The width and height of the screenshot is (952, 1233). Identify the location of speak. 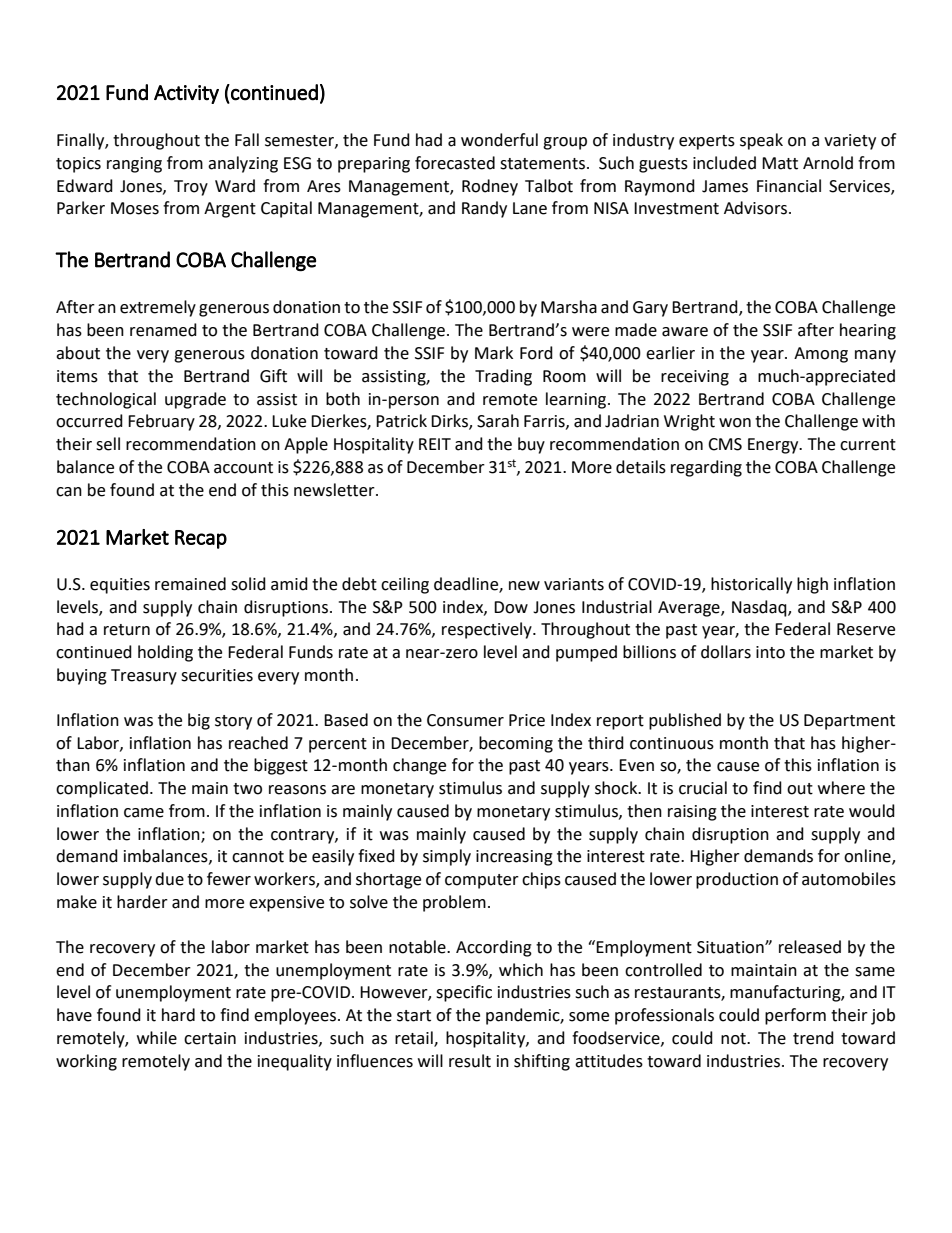
(761, 141).
